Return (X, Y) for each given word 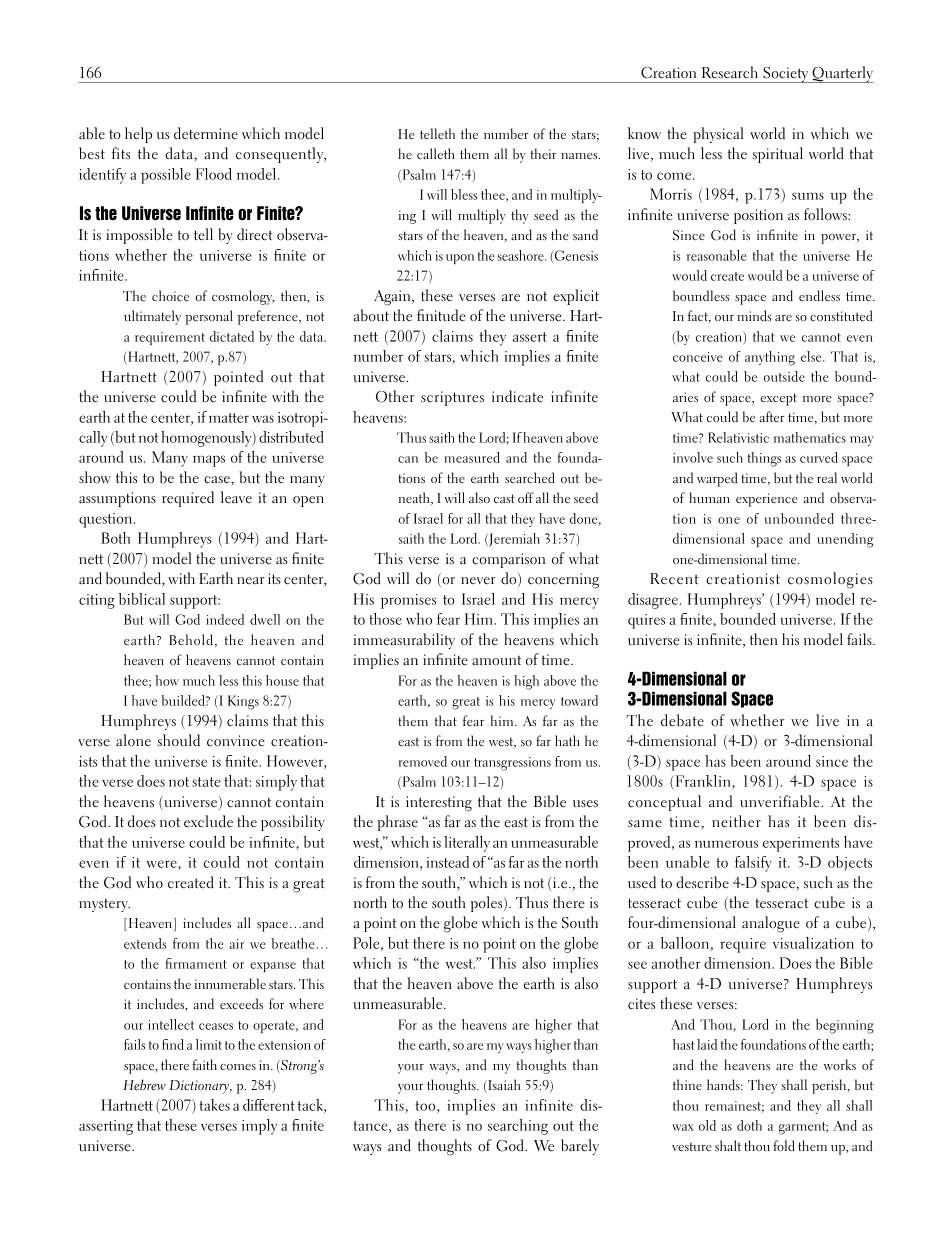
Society (786, 75)
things (764, 459)
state (206, 782)
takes (214, 1105)
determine (206, 133)
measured (472, 457)
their (543, 153)
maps (209, 461)
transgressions (512, 764)
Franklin (703, 782)
